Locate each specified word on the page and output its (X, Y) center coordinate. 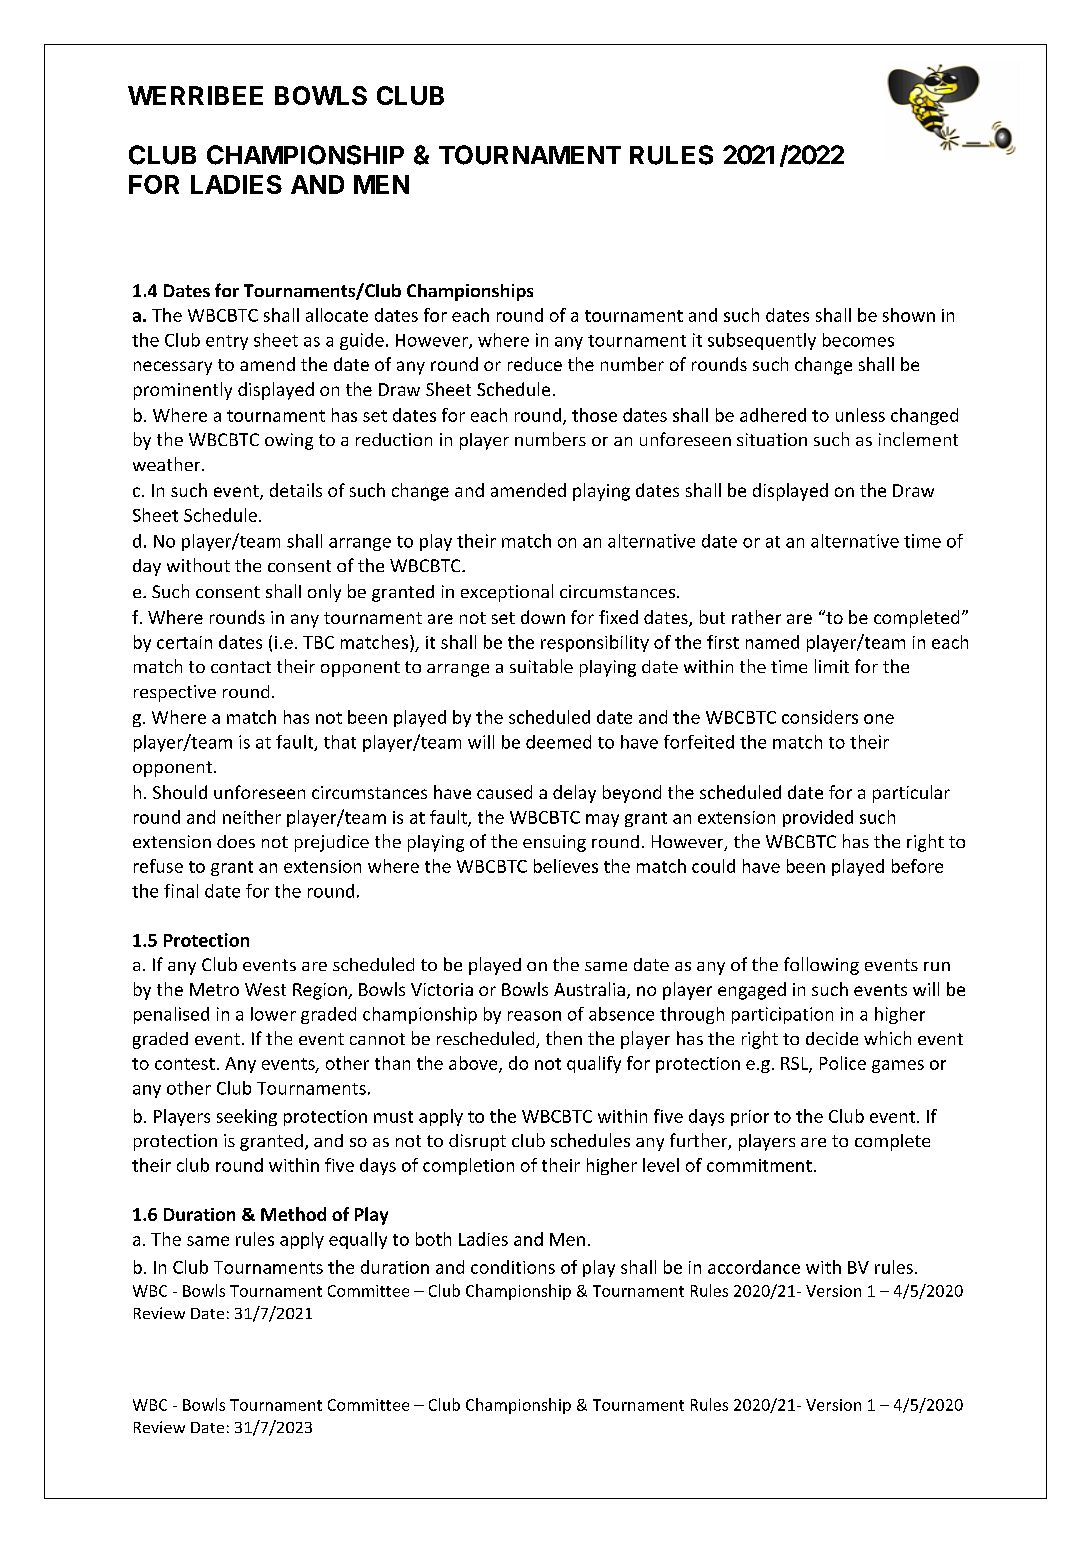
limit (832, 666)
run (937, 966)
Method (293, 1214)
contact (241, 667)
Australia (589, 989)
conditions (513, 1267)
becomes (858, 340)
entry (227, 342)
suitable (541, 666)
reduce (535, 364)
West (265, 989)
